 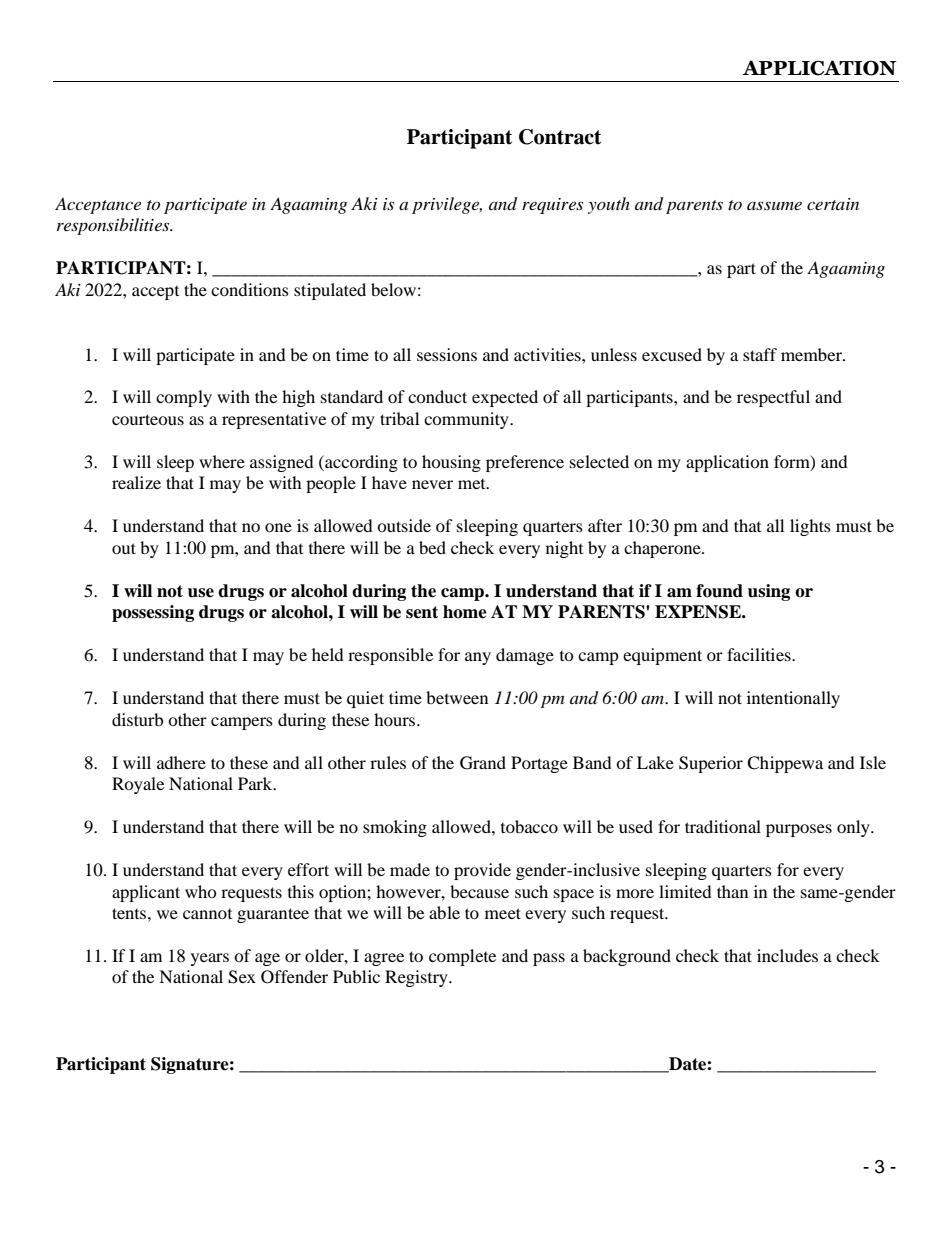 What do you see at coordinates (787, 955) in the page?
I see `includes` at bounding box center [787, 955].
